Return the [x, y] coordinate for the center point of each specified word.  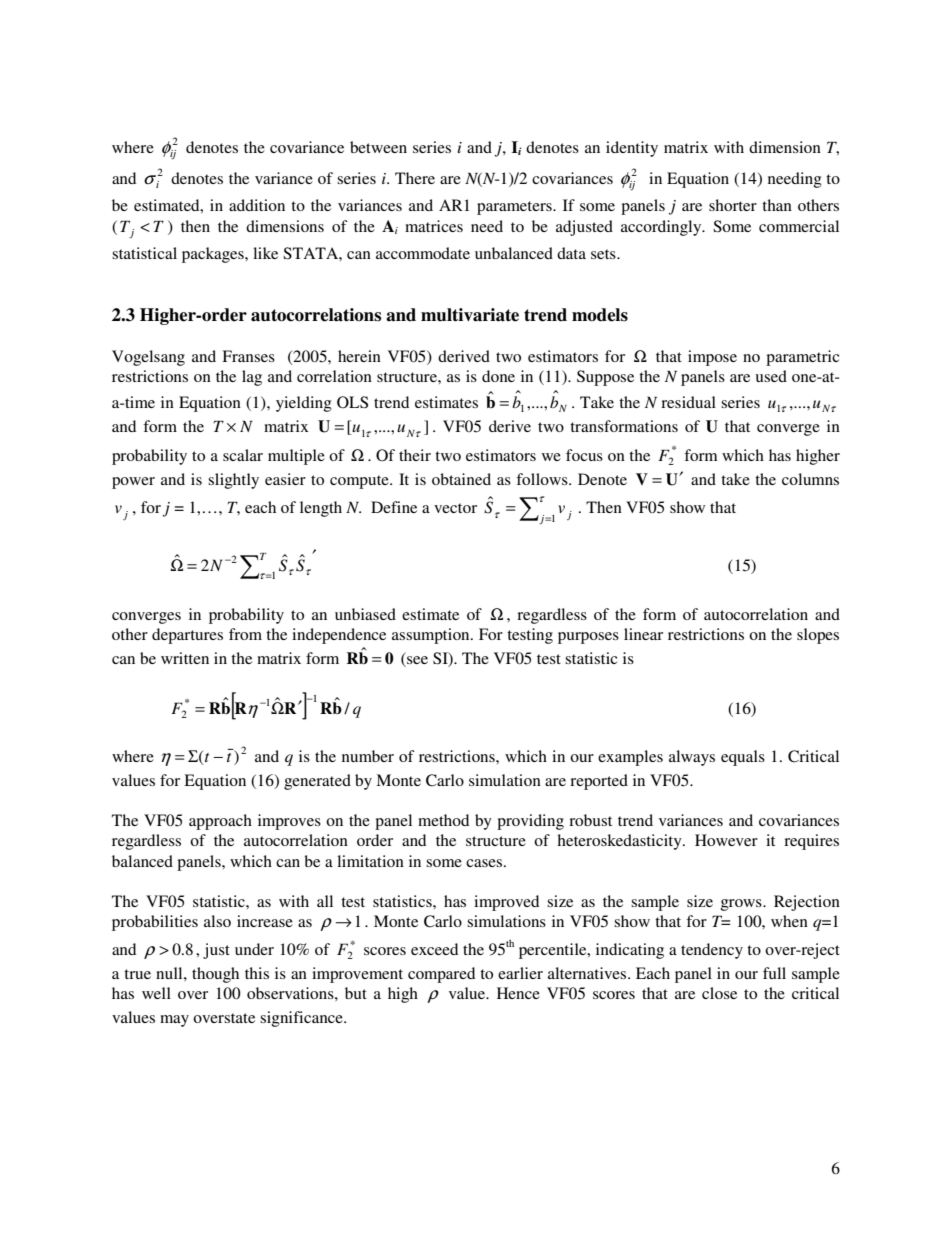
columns [810, 479]
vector [455, 508]
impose [712, 358]
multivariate [470, 315]
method [443, 820]
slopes [818, 636]
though [215, 975]
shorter [733, 205]
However [726, 840]
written [185, 658]
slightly [233, 481]
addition [257, 205]
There [415, 178]
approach [220, 822]
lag [252, 378]
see [416, 661]
